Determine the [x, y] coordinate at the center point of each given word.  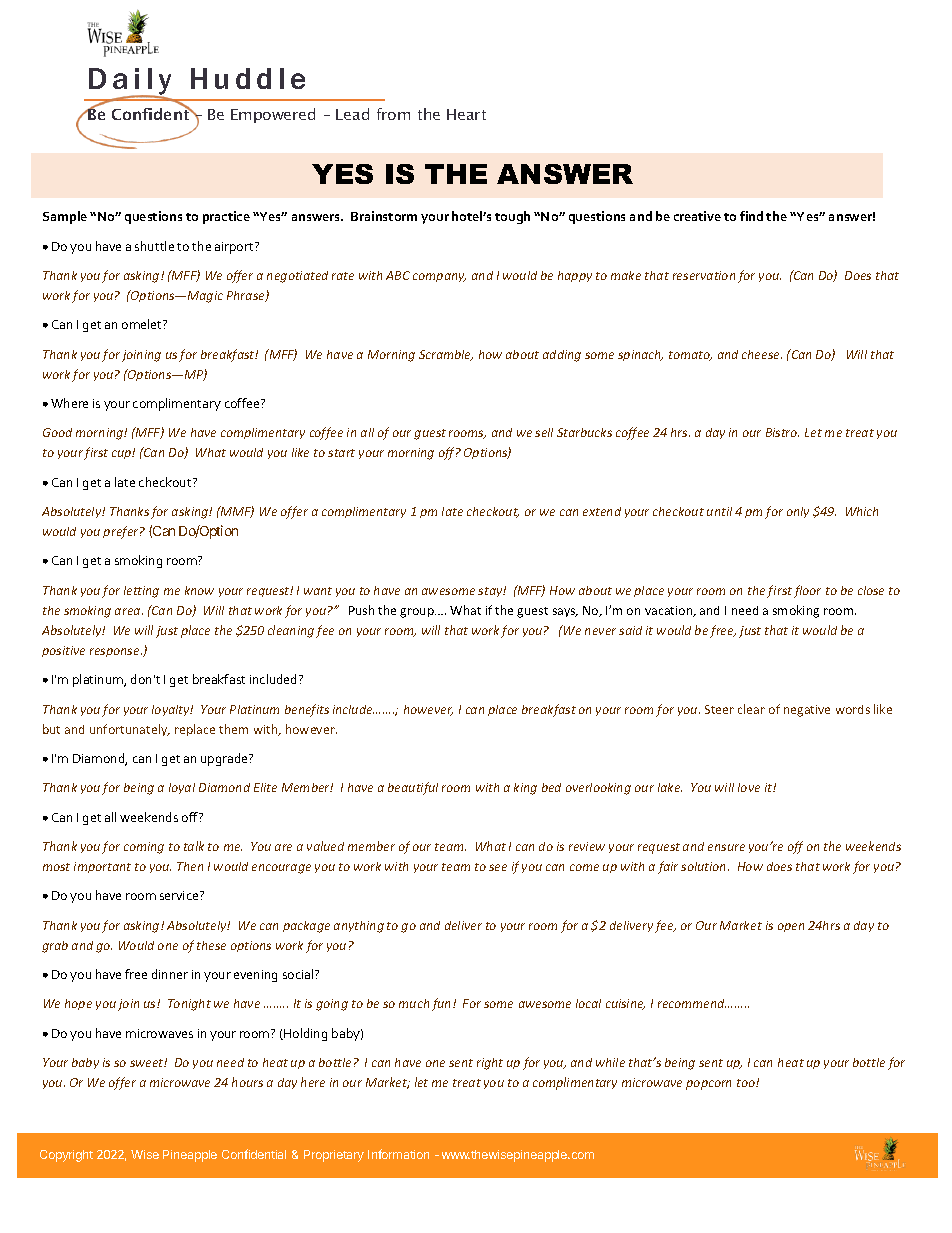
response [116, 652]
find [751, 216]
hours [247, 1082]
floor [807, 591]
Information [398, 1154]
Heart [466, 114]
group [418, 613]
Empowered [273, 115]
